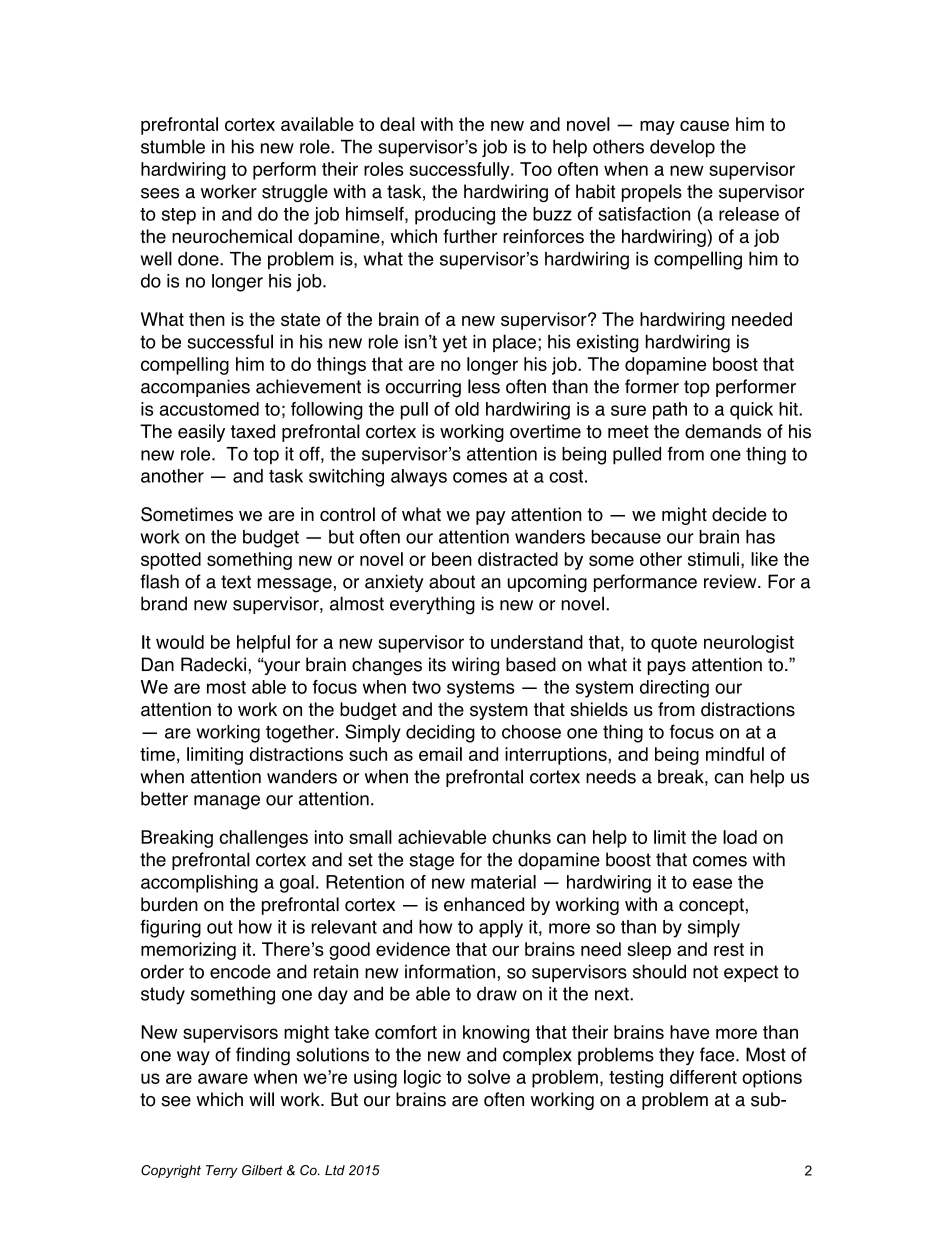 This screenshot has width=952, height=1233. I want to click on develop, so click(682, 148).
